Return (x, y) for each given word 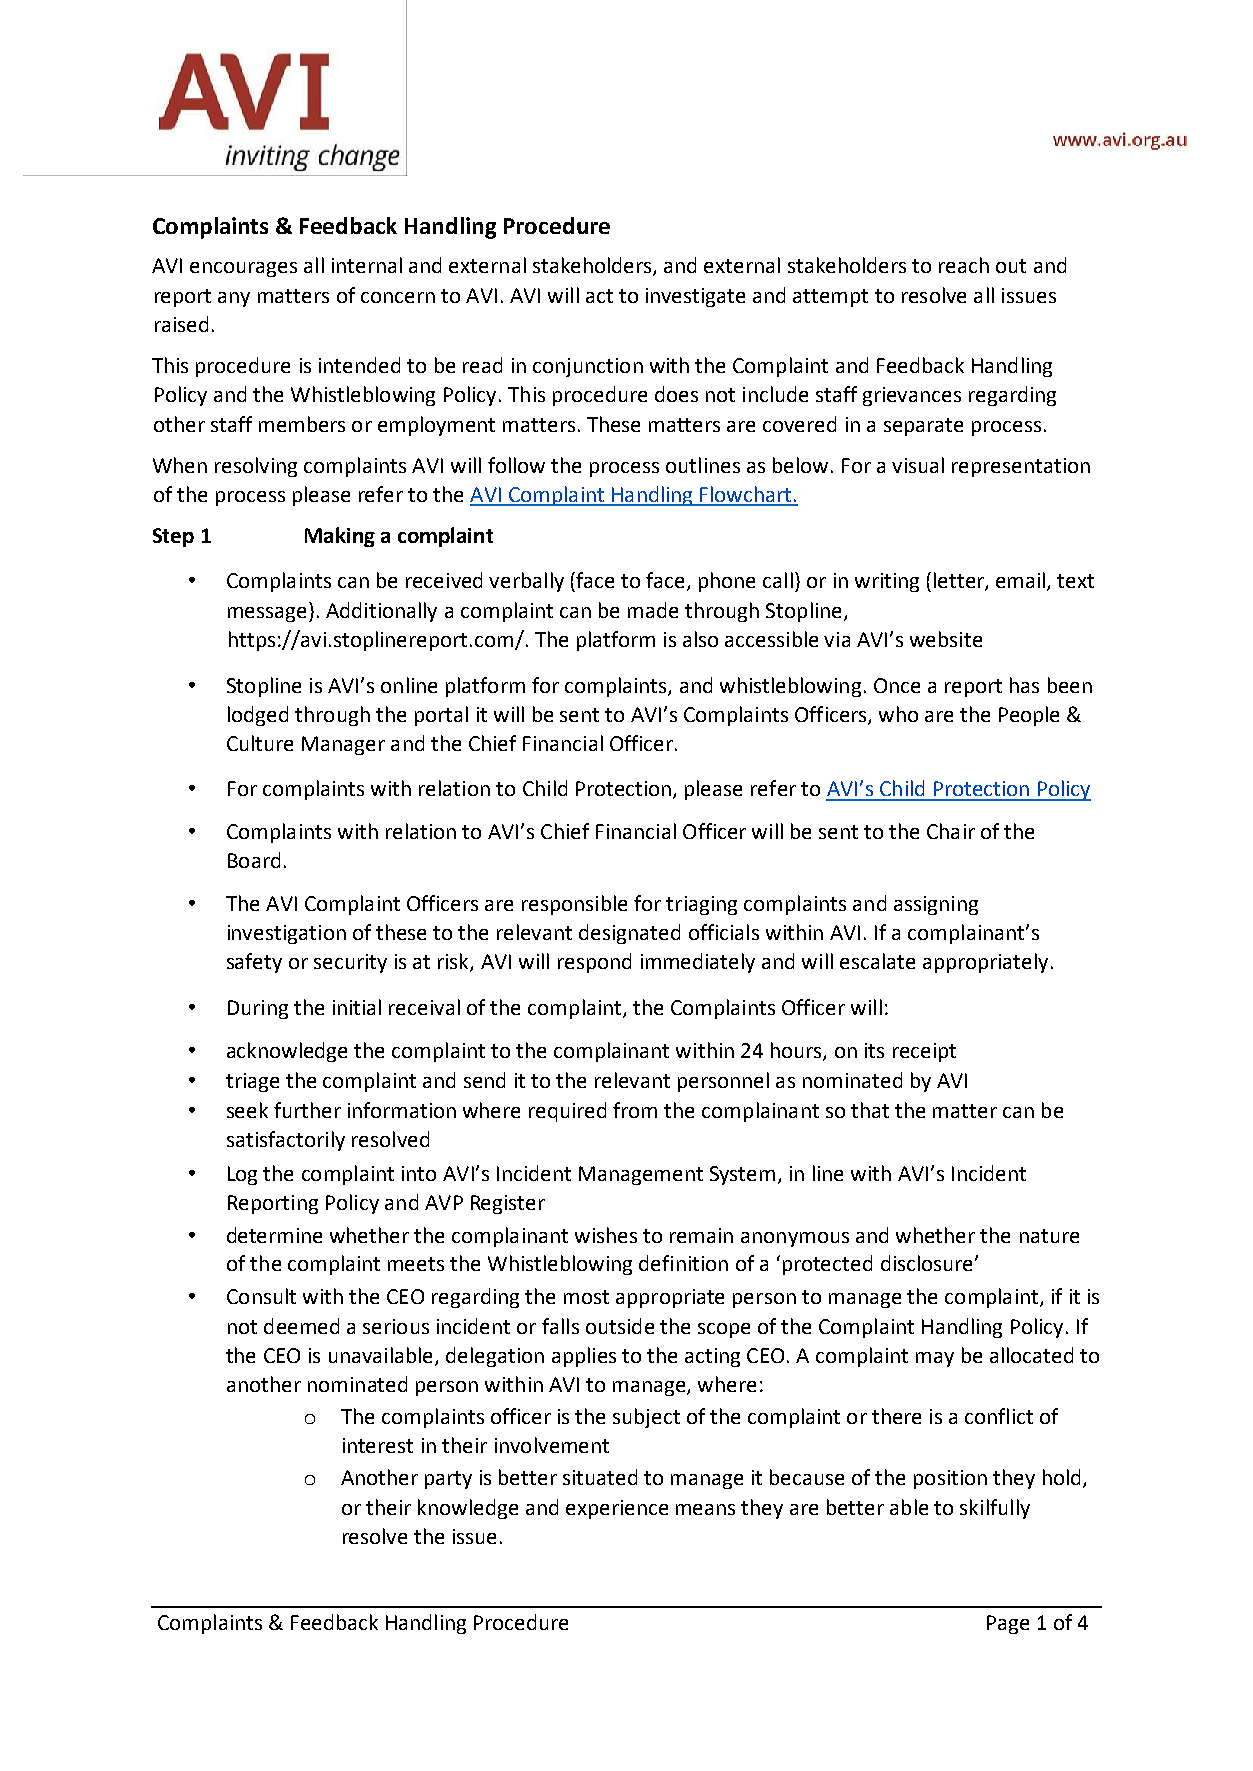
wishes (606, 1235)
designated (629, 934)
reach (964, 265)
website (946, 639)
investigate (695, 297)
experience (617, 1509)
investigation (287, 934)
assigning (936, 905)
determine (274, 1235)
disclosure (928, 1263)
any (234, 299)
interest (378, 1445)
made (653, 610)
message (267, 614)
